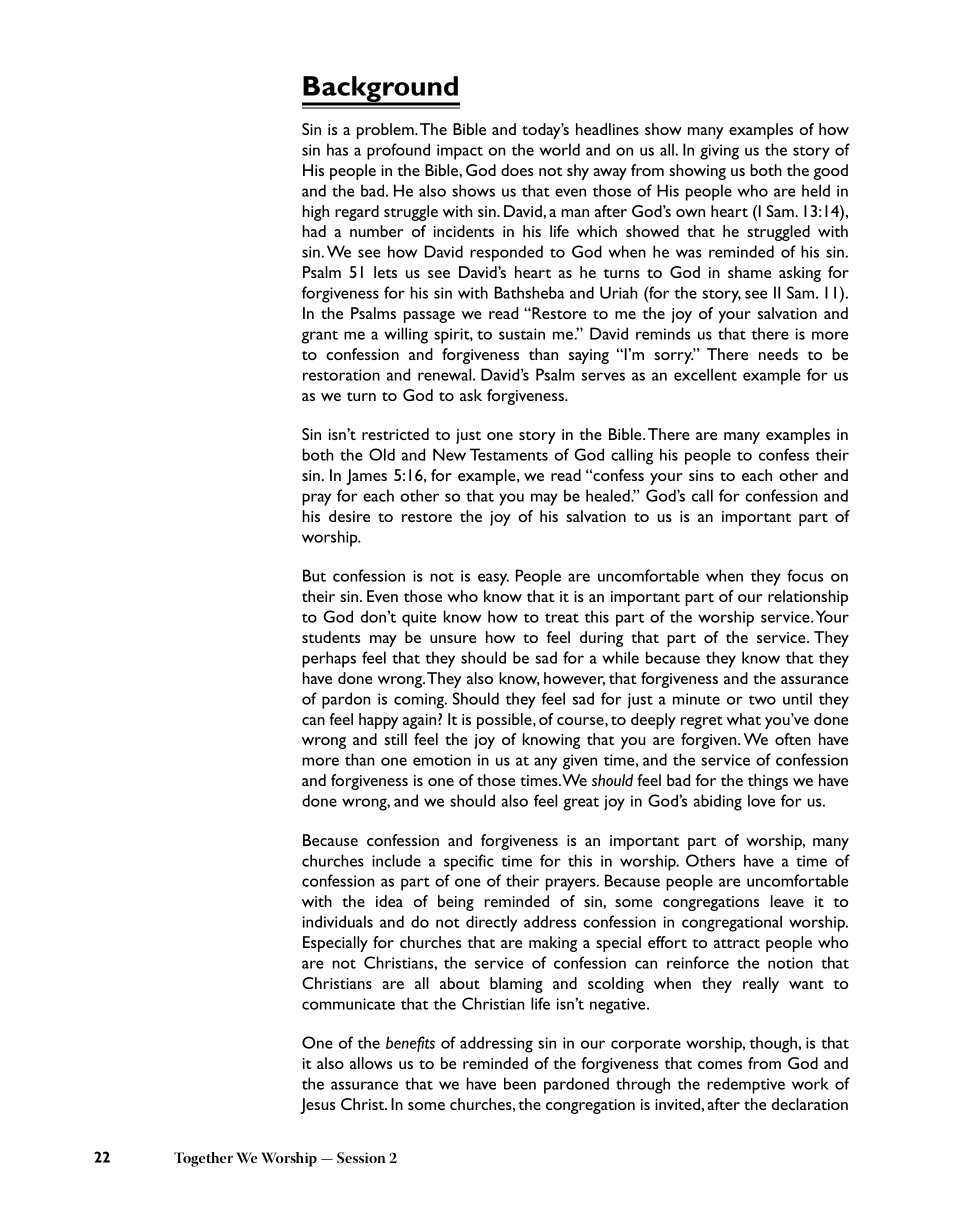 The image size is (962, 1232). What do you see at coordinates (808, 598) in the screenshot?
I see `relationship` at bounding box center [808, 598].
